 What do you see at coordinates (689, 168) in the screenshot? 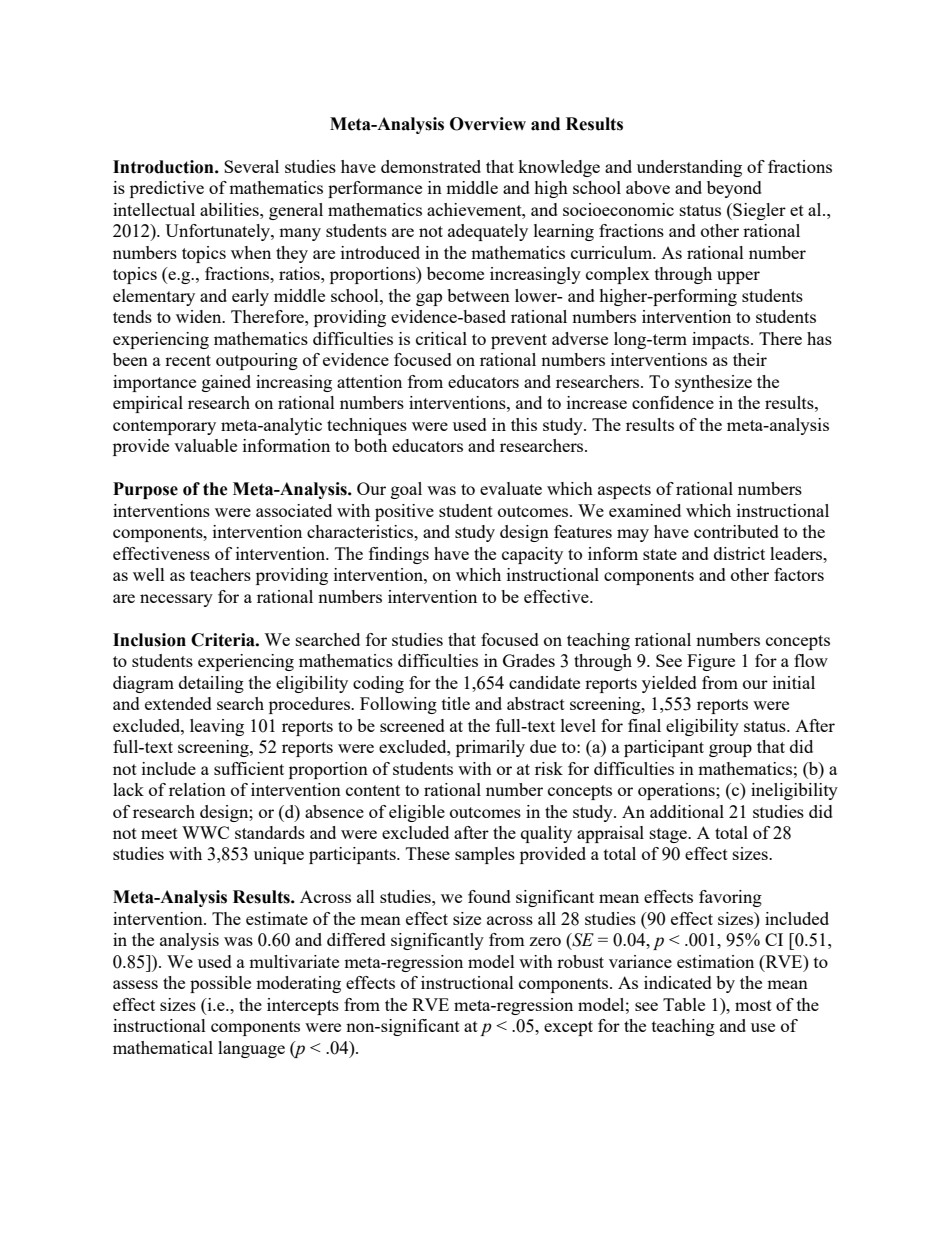
I see `understanding` at bounding box center [689, 168].
